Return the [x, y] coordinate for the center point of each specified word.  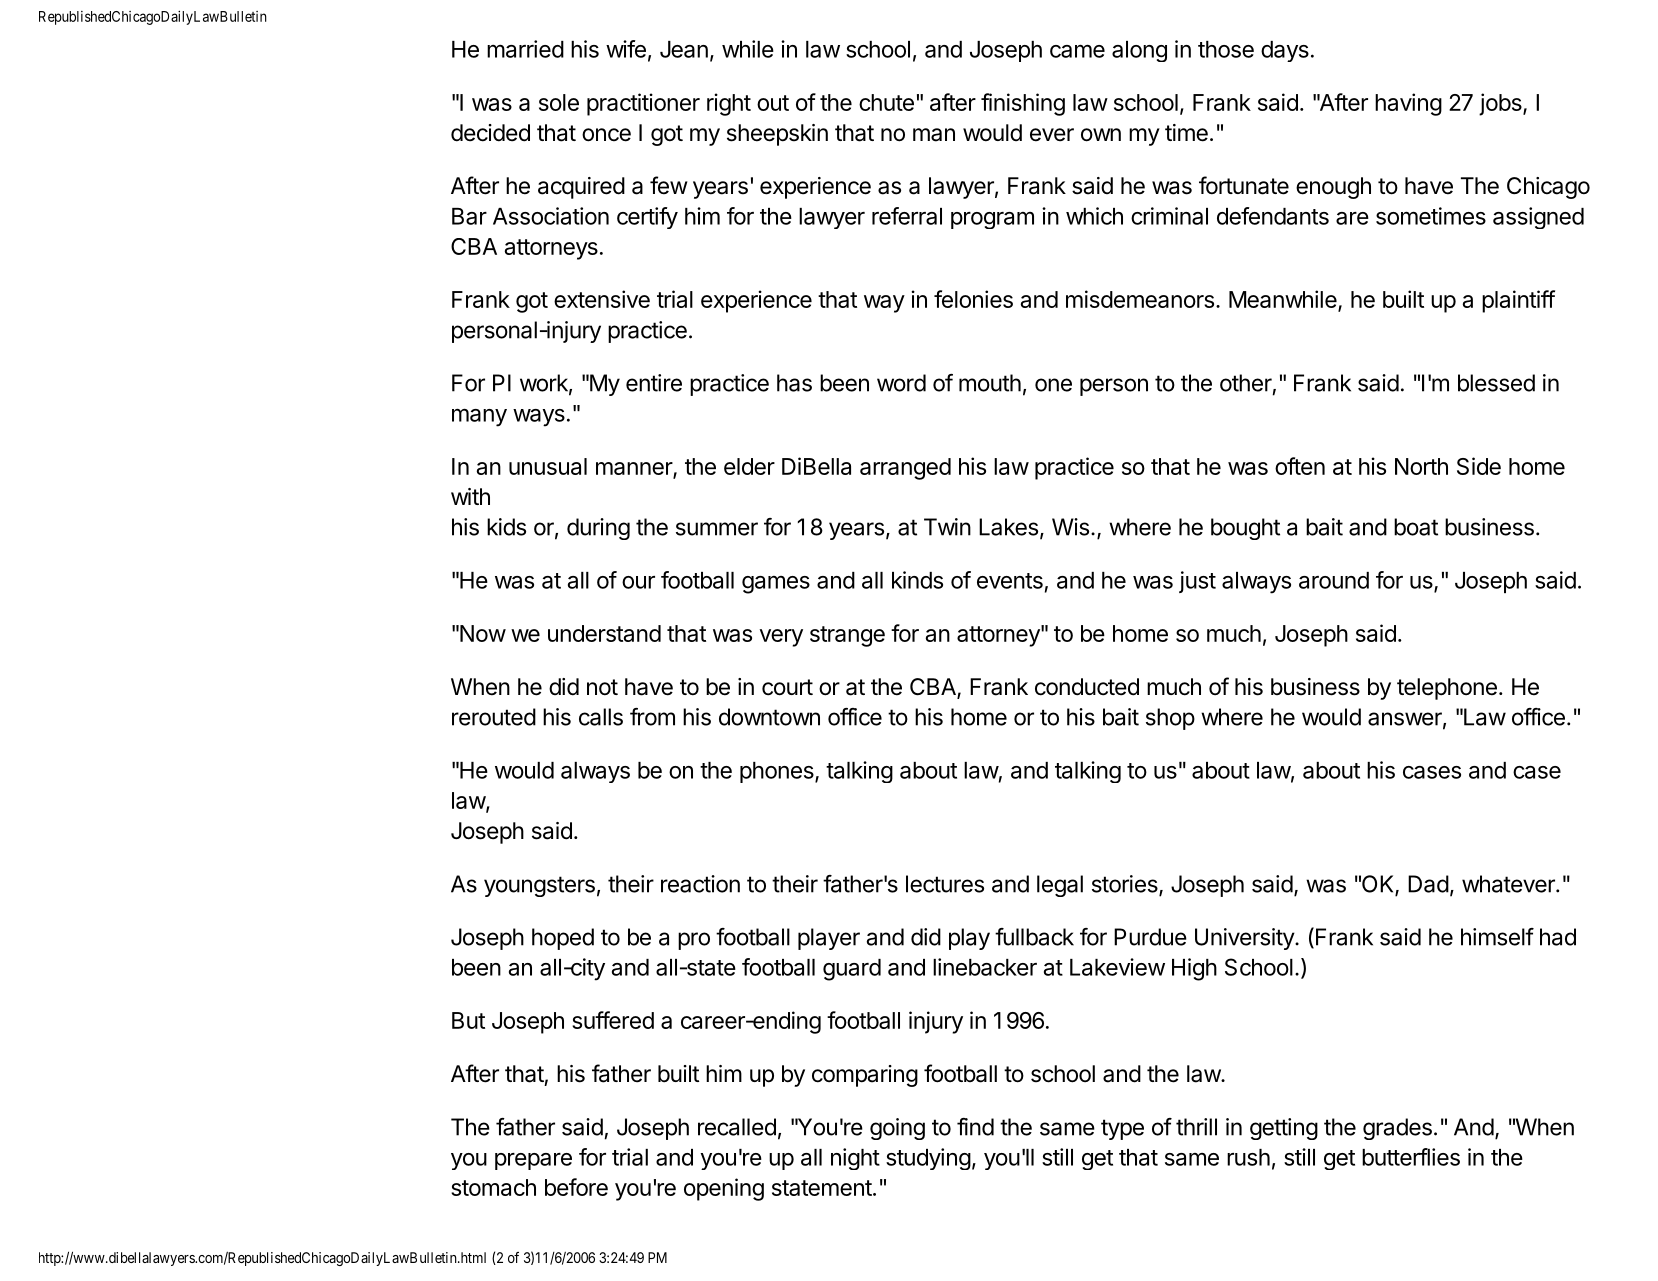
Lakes [1008, 527]
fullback [1034, 937]
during [598, 529]
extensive [602, 299]
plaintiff [1518, 301]
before [576, 1187]
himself [1497, 937]
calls [601, 717]
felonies [973, 299]
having [1408, 104]
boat [1416, 527]
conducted [1087, 687]
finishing [1023, 104]
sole [559, 102]
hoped [563, 939]
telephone [1447, 689]
